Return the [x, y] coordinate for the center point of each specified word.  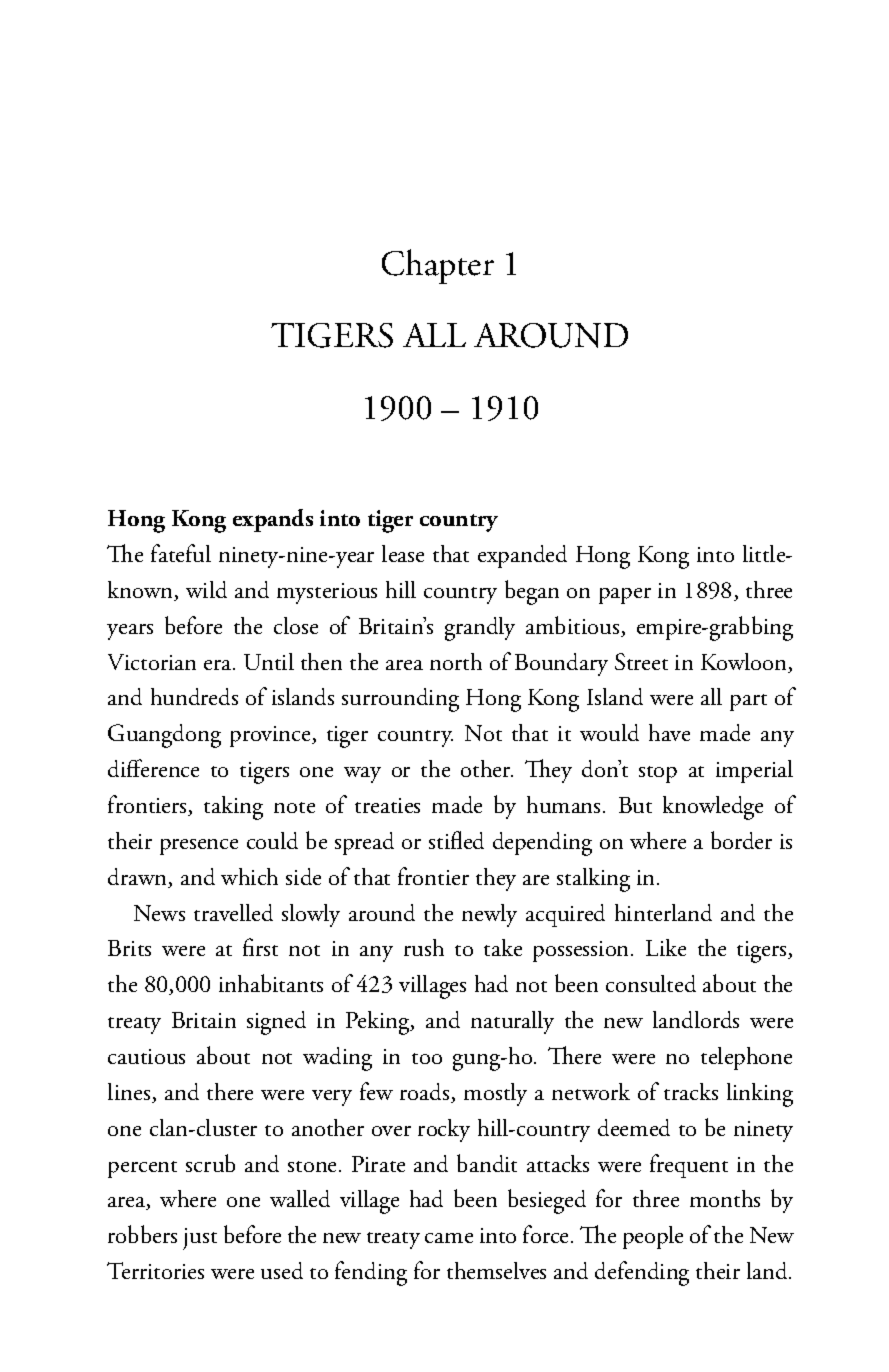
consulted [651, 983]
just [200, 1239]
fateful [181, 553]
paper [625, 596]
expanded [522, 556]
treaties [387, 805]
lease [403, 553]
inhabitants [271, 983]
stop [658, 774]
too [427, 1058]
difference [153, 768]
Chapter [438, 266]
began [532, 592]
